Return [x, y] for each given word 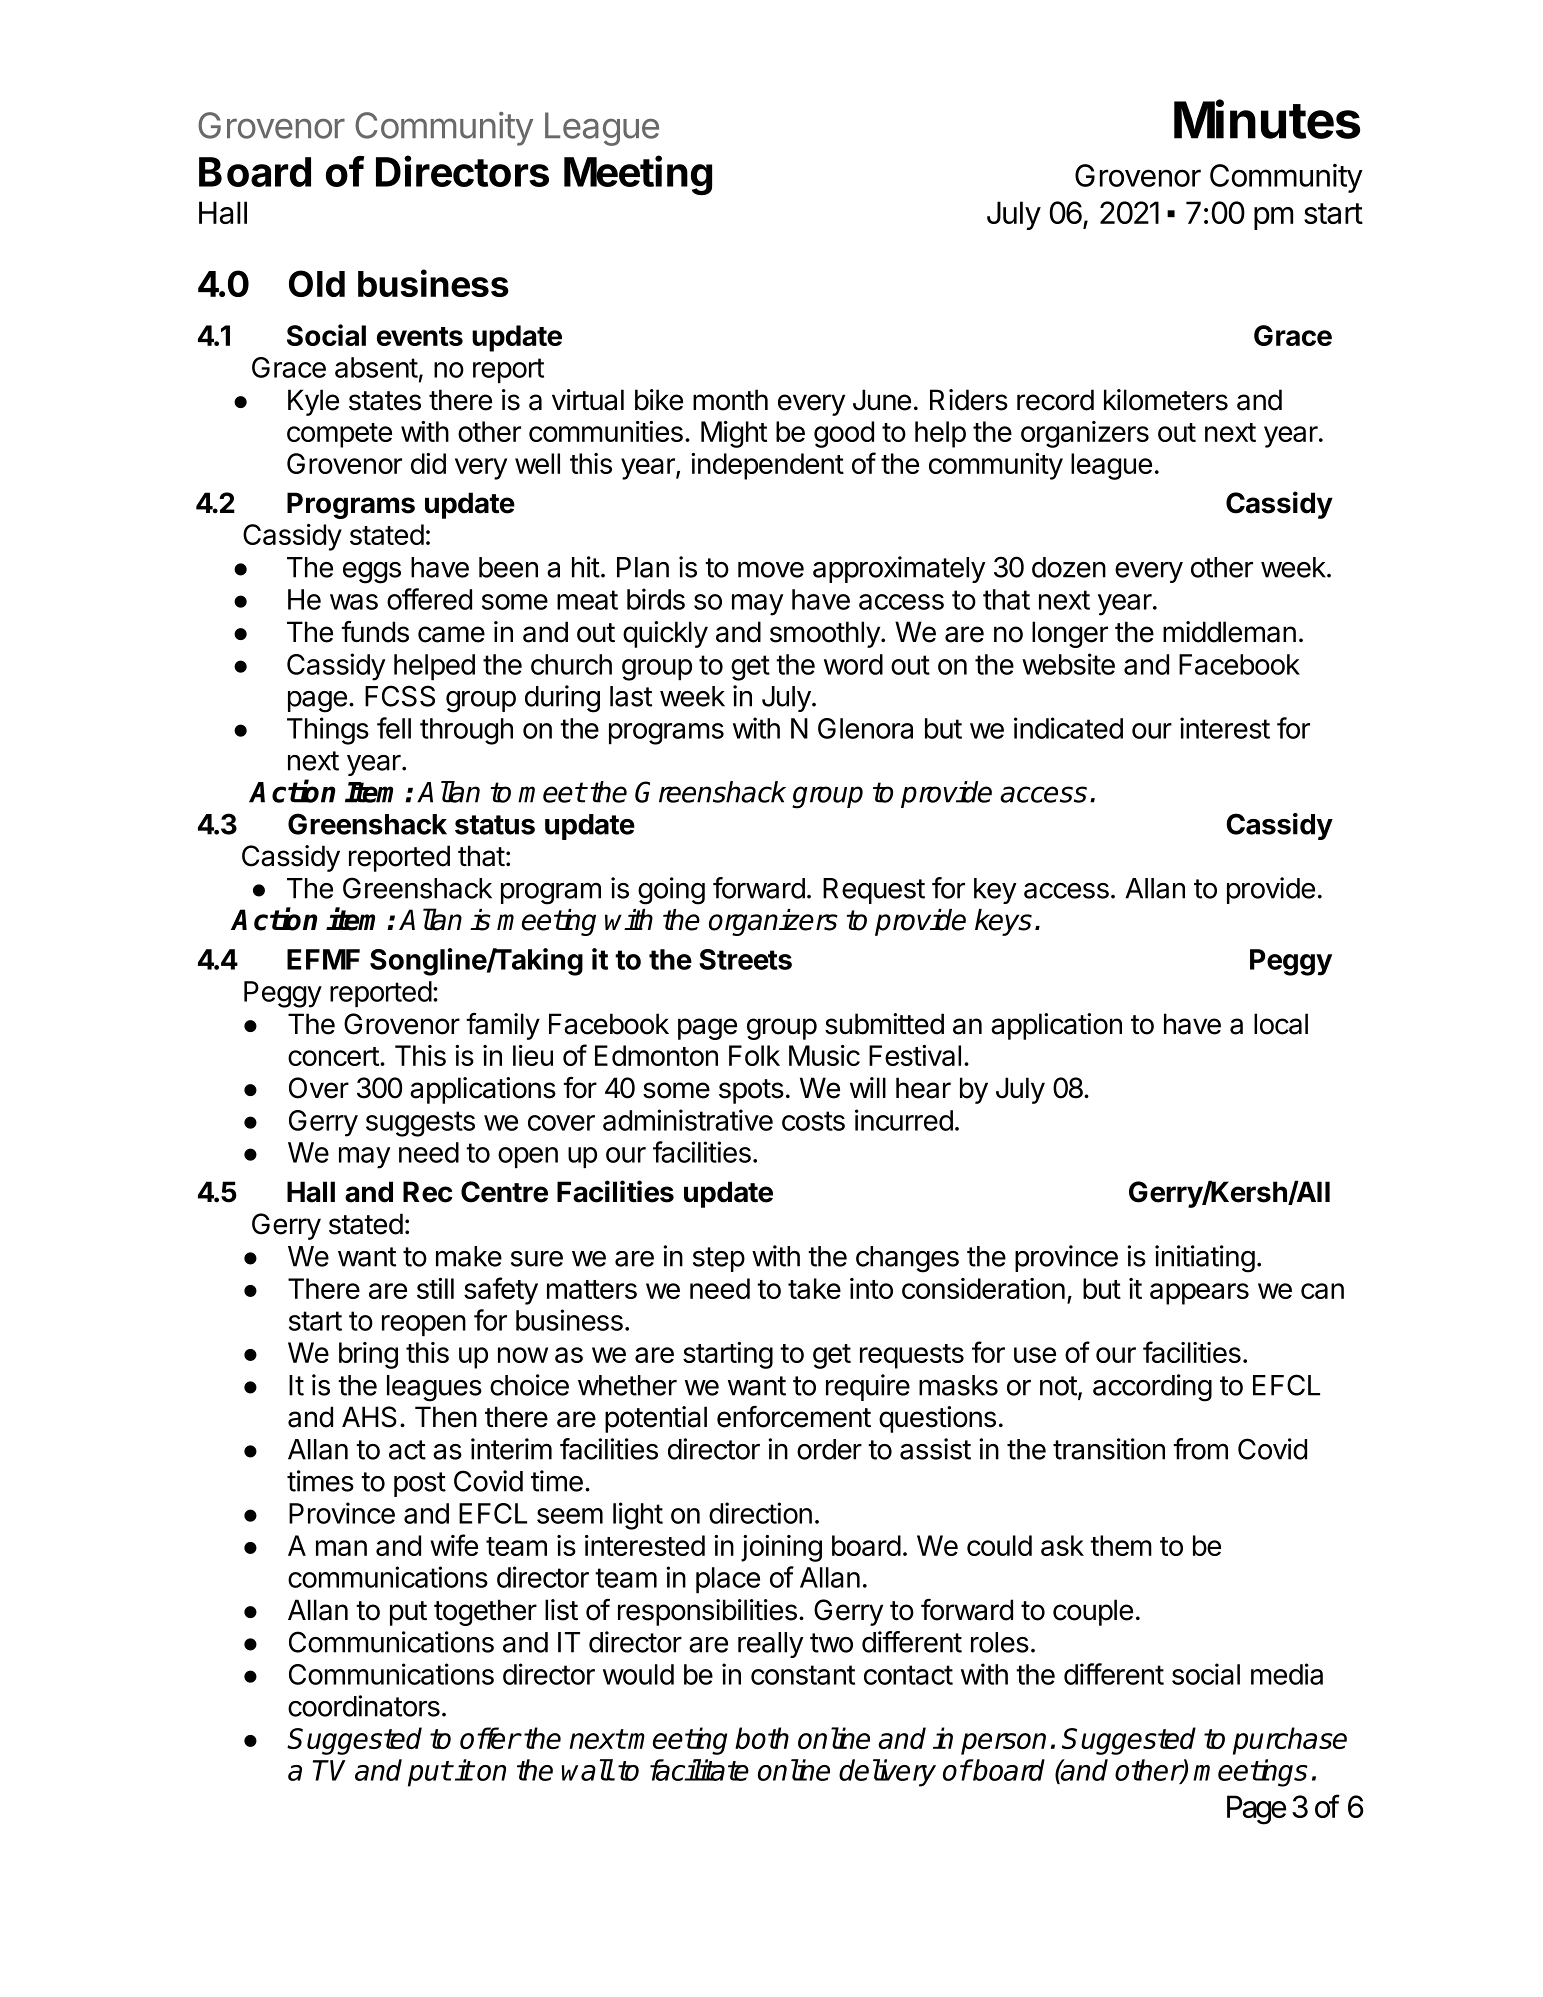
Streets [745, 959]
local [1281, 1024]
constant [803, 1675]
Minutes [1267, 119]
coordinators [364, 1706]
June [882, 400]
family [503, 1026]
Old [317, 283]
